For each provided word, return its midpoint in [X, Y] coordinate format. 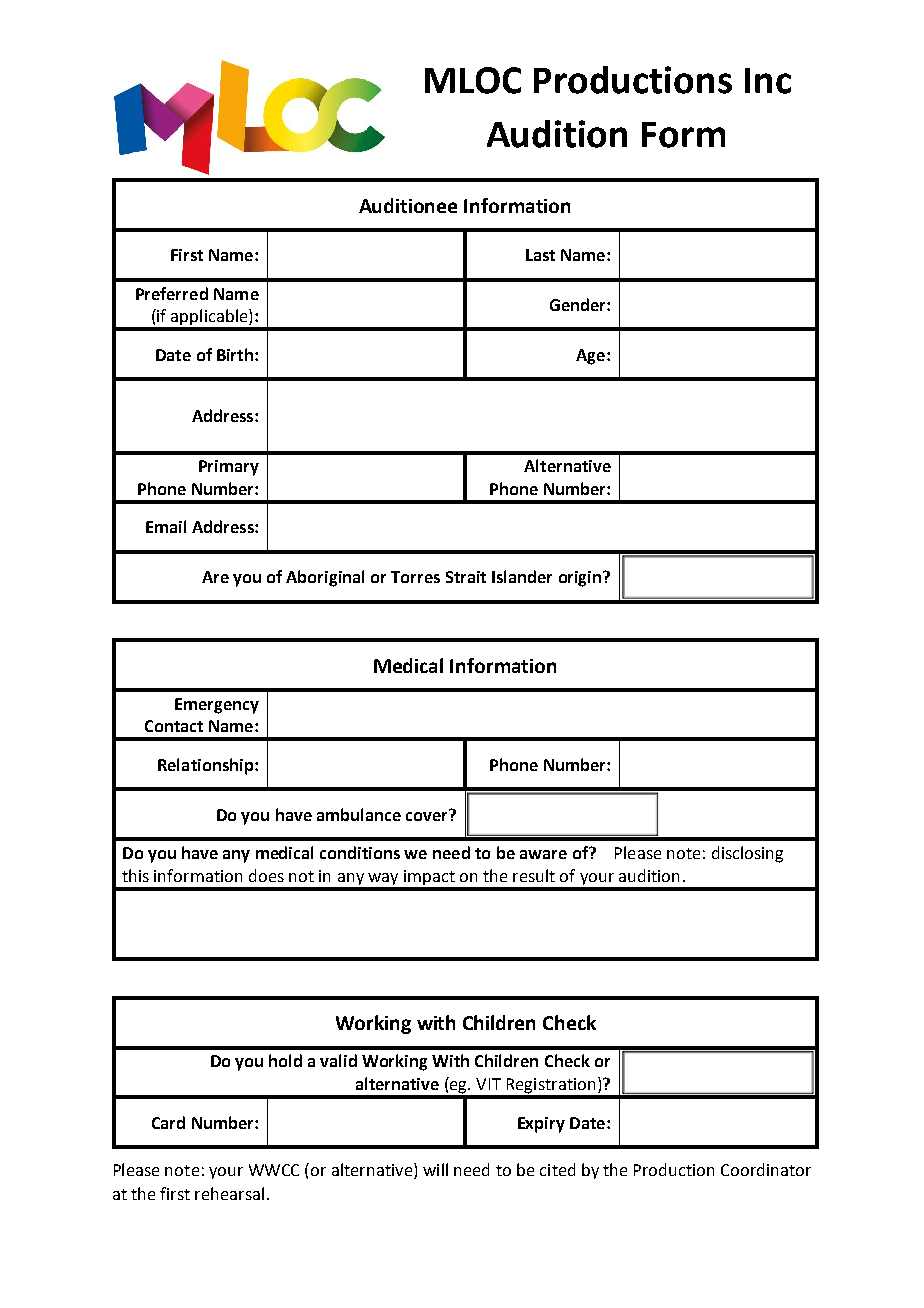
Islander [522, 576]
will [435, 1169]
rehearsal [229, 1193]
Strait [466, 577]
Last [540, 255]
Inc [768, 81]
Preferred [172, 293]
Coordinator [766, 1169]
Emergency [217, 706]
